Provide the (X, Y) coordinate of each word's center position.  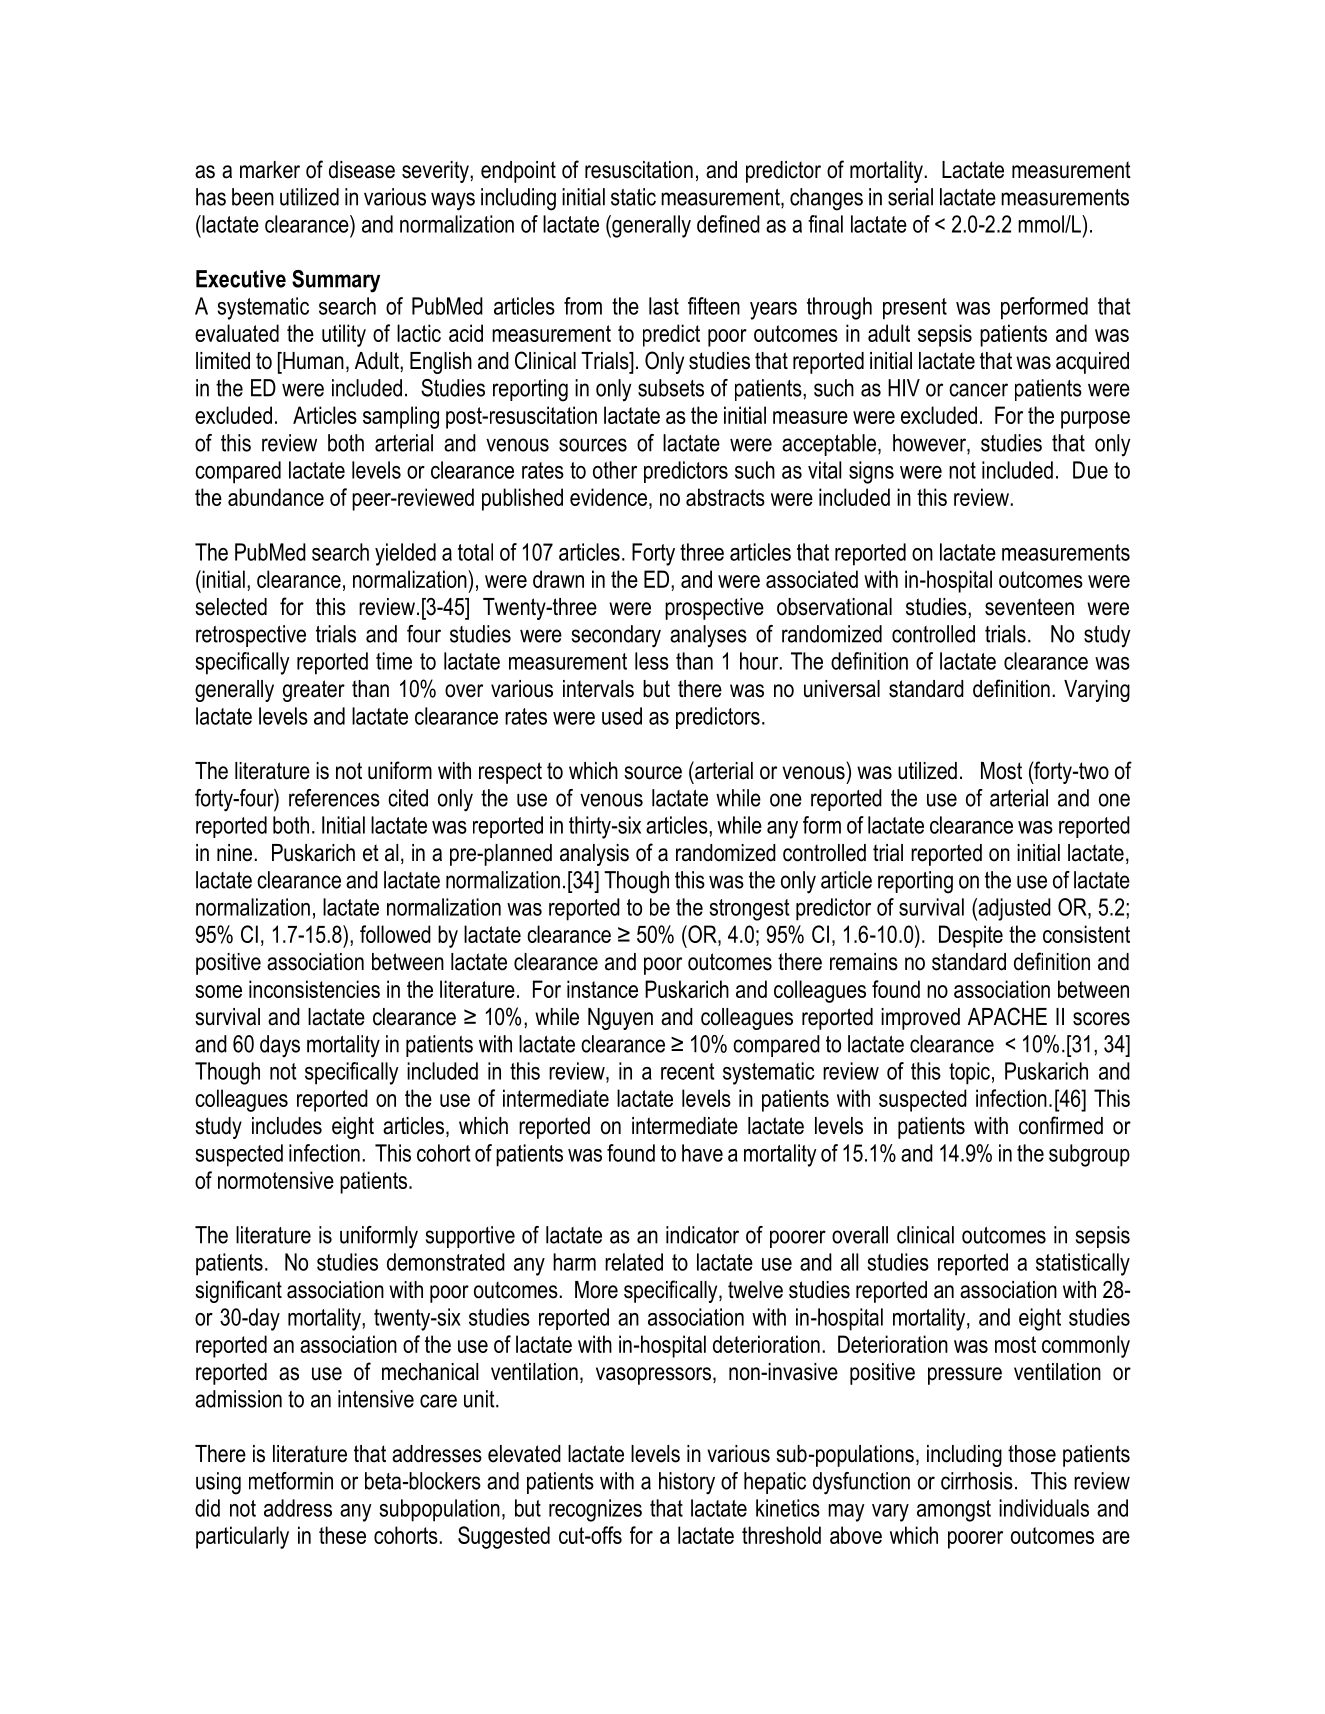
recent (688, 1071)
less (652, 661)
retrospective (251, 636)
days (280, 1046)
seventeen (1029, 607)
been (253, 197)
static (633, 197)
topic (969, 1073)
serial (910, 197)
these (342, 1535)
